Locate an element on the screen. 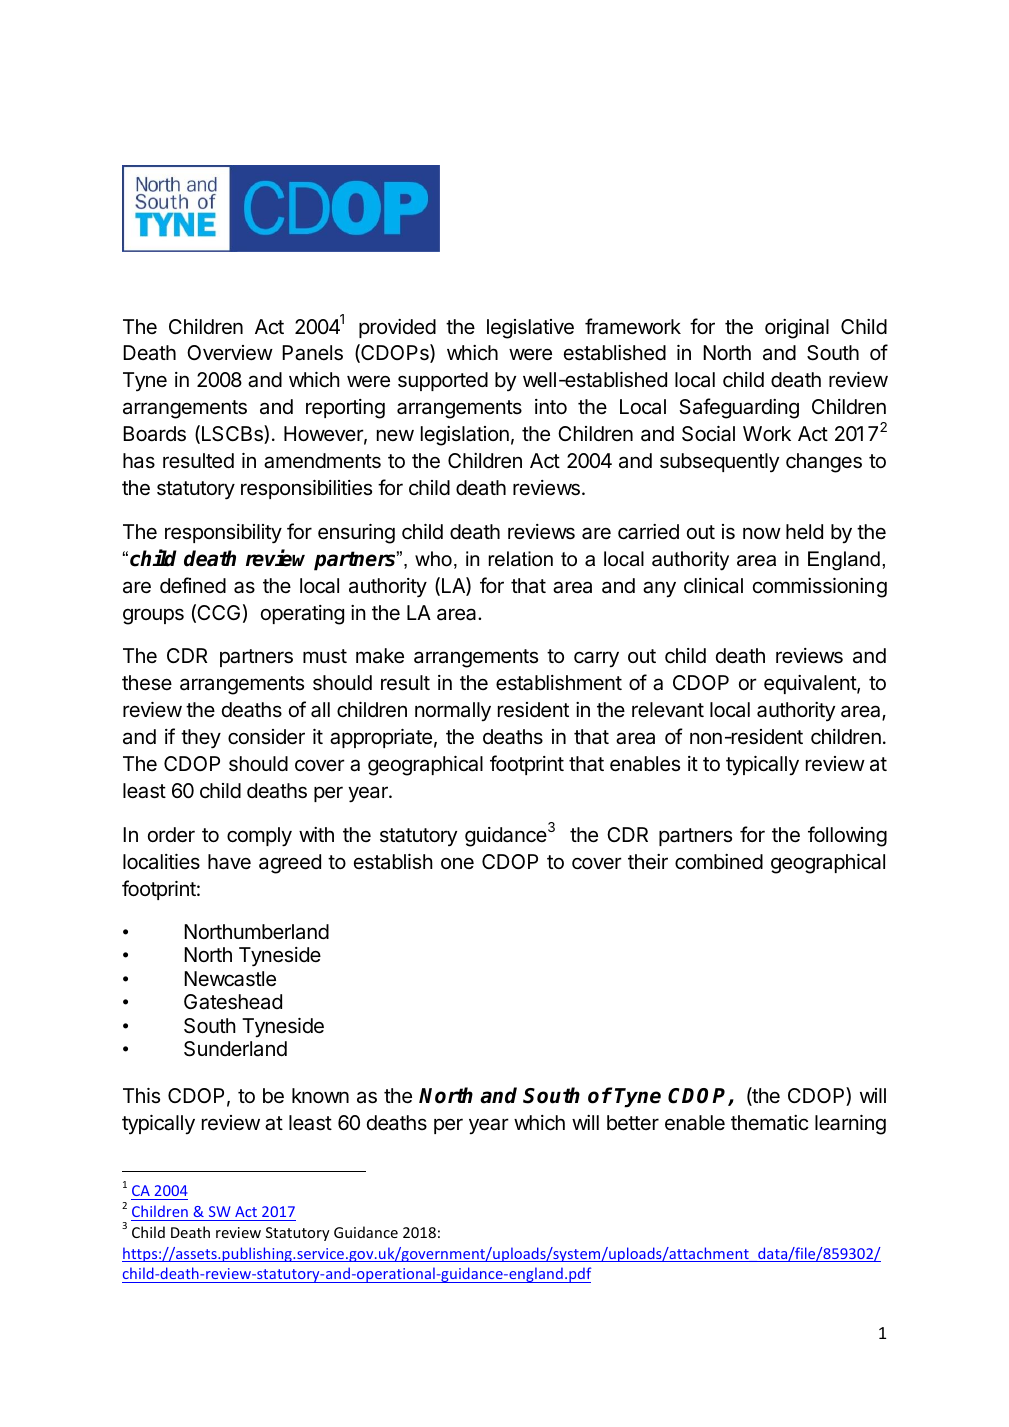  original is located at coordinates (797, 329).
